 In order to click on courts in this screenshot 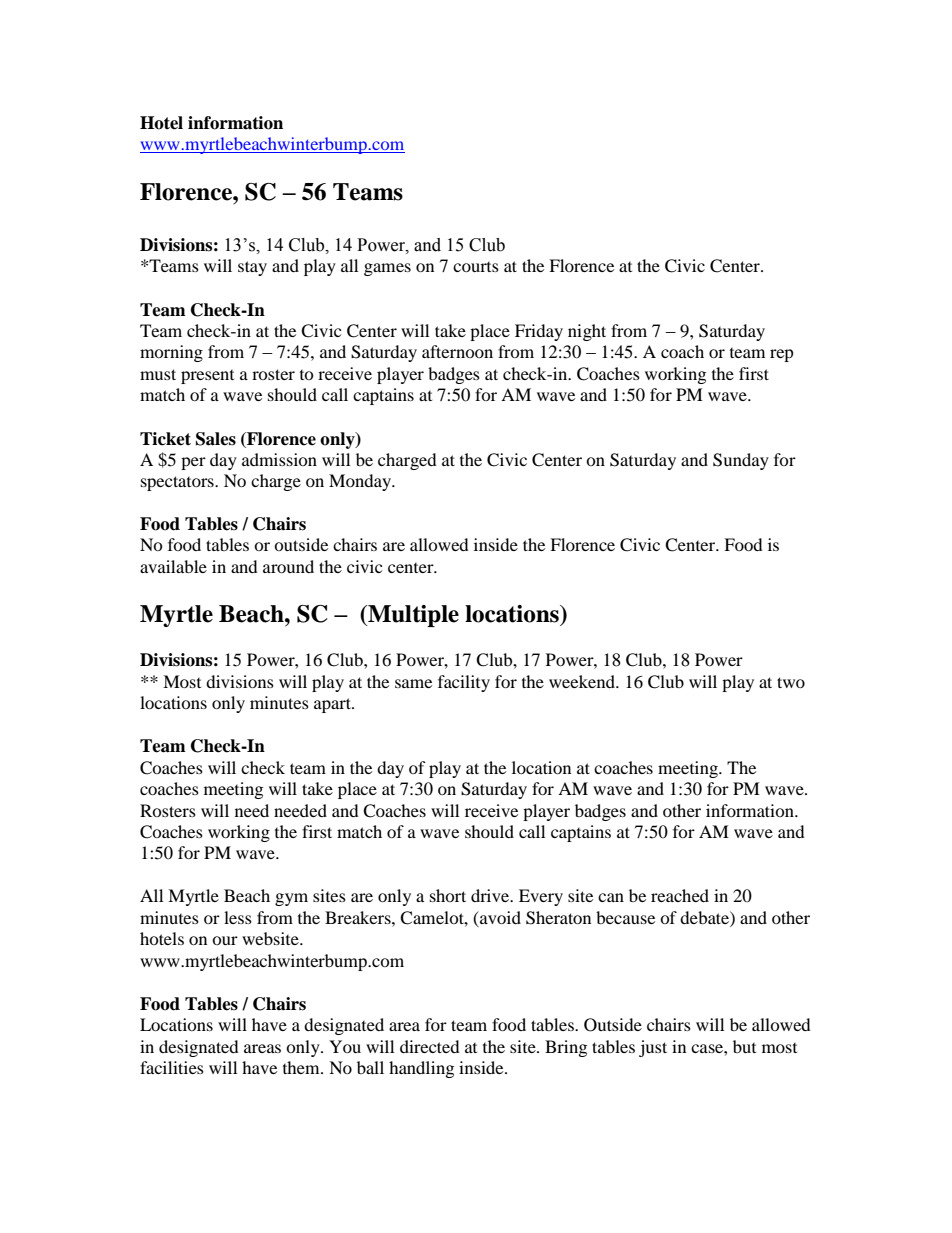, I will do `click(476, 267)`.
